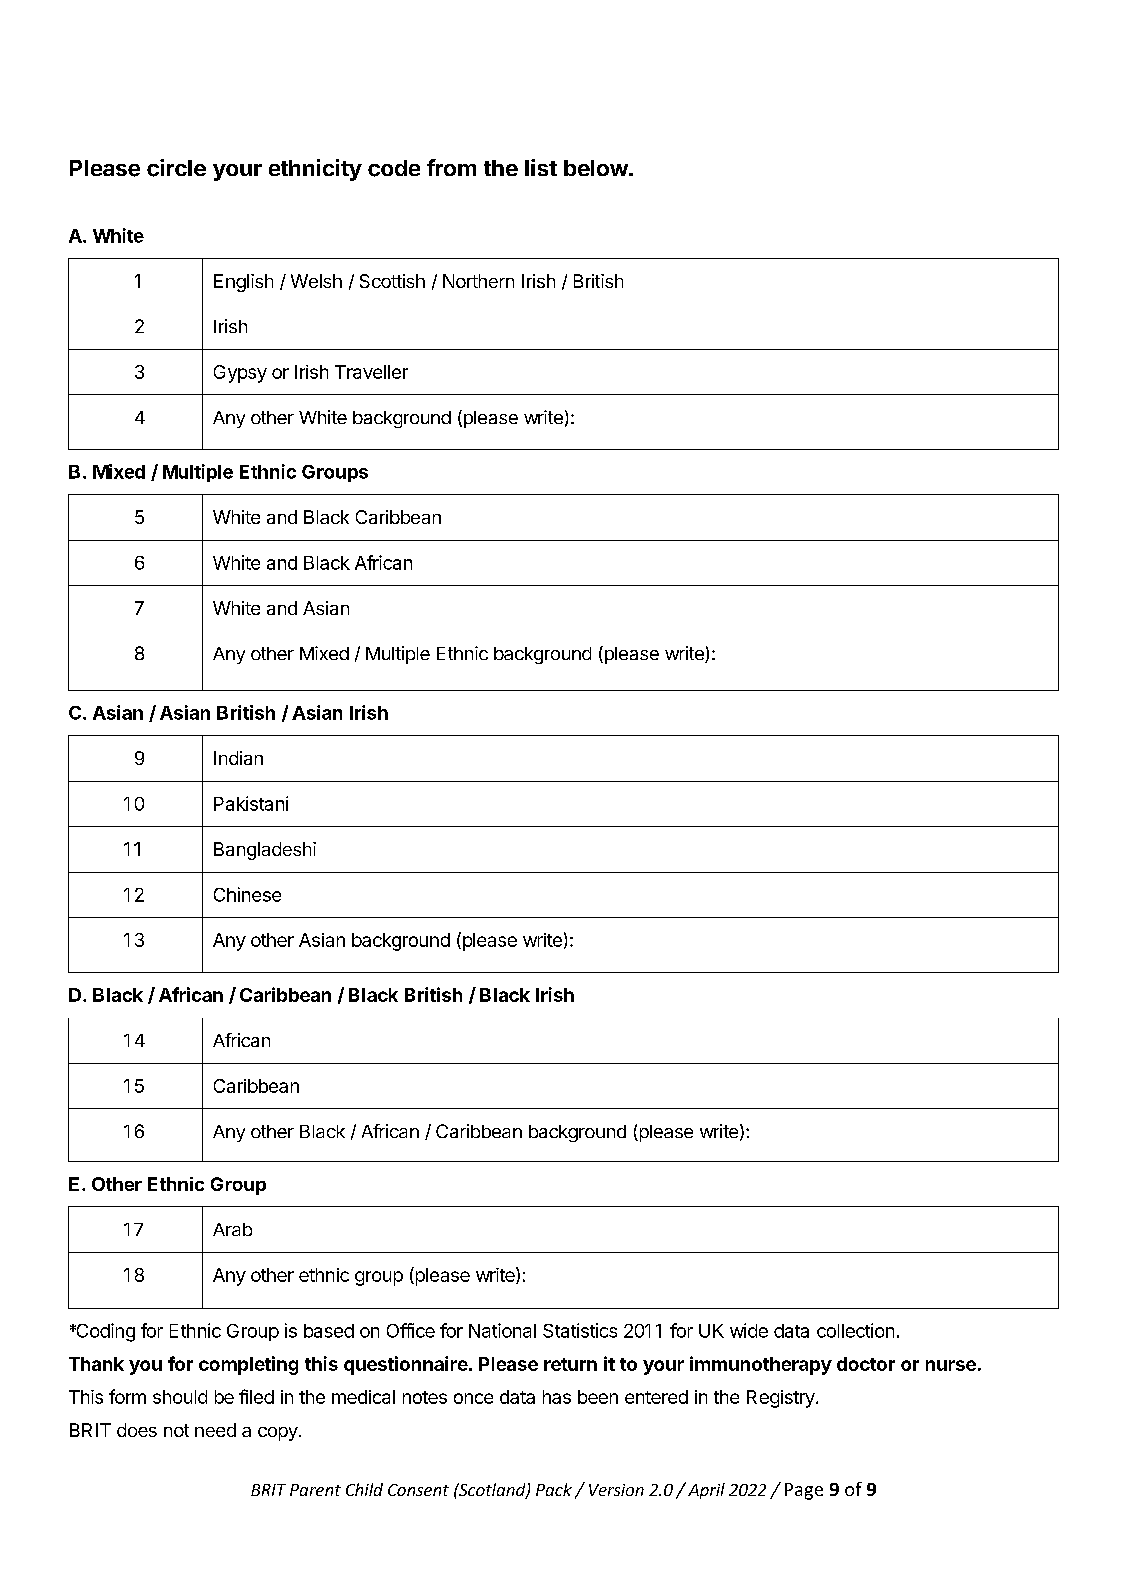 The height and width of the screenshot is (1594, 1127). What do you see at coordinates (238, 758) in the screenshot?
I see `Indian` at bounding box center [238, 758].
